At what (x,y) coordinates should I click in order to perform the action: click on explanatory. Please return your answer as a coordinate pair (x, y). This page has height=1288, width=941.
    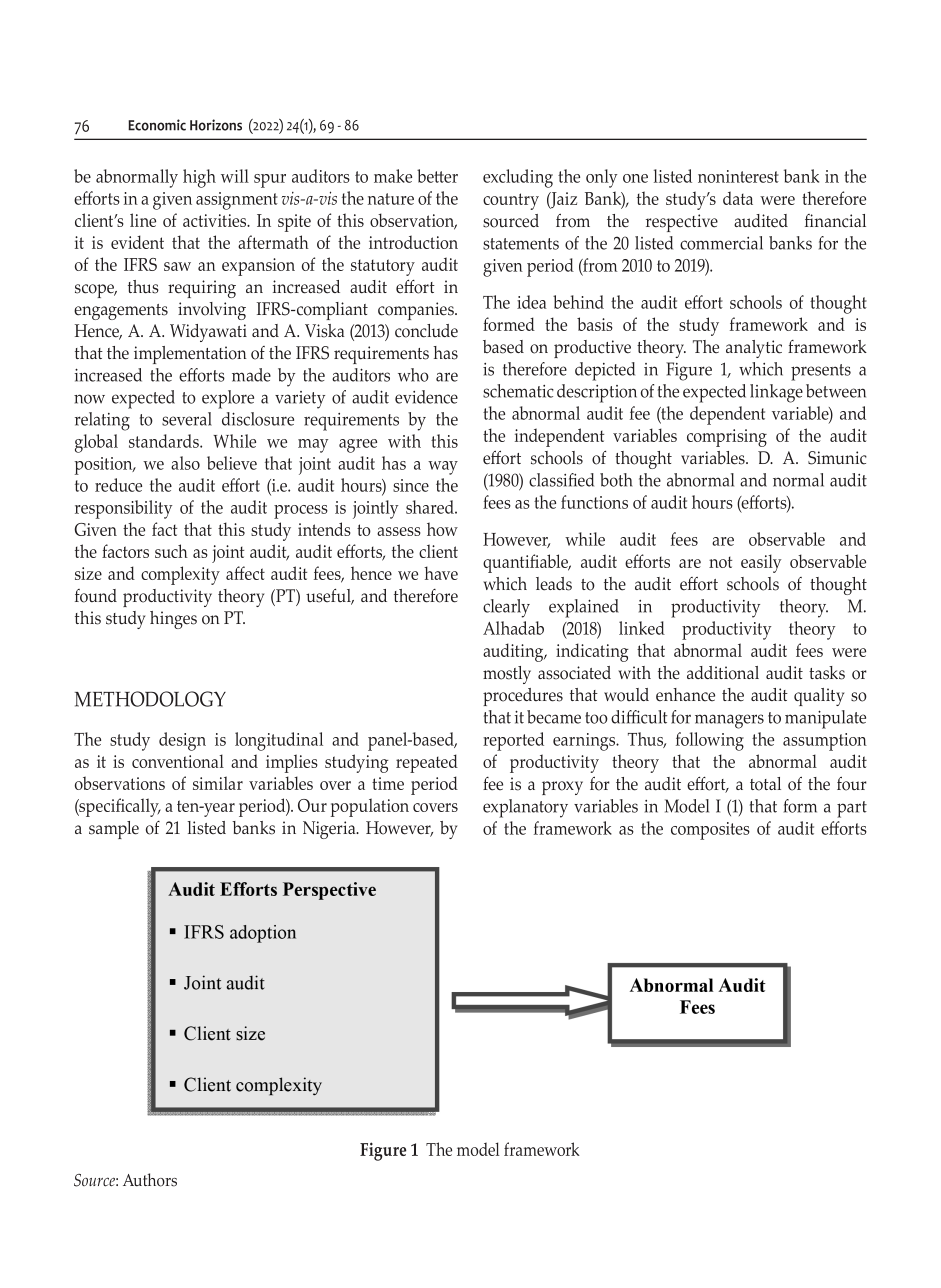
    Looking at the image, I should click on (525, 808).
